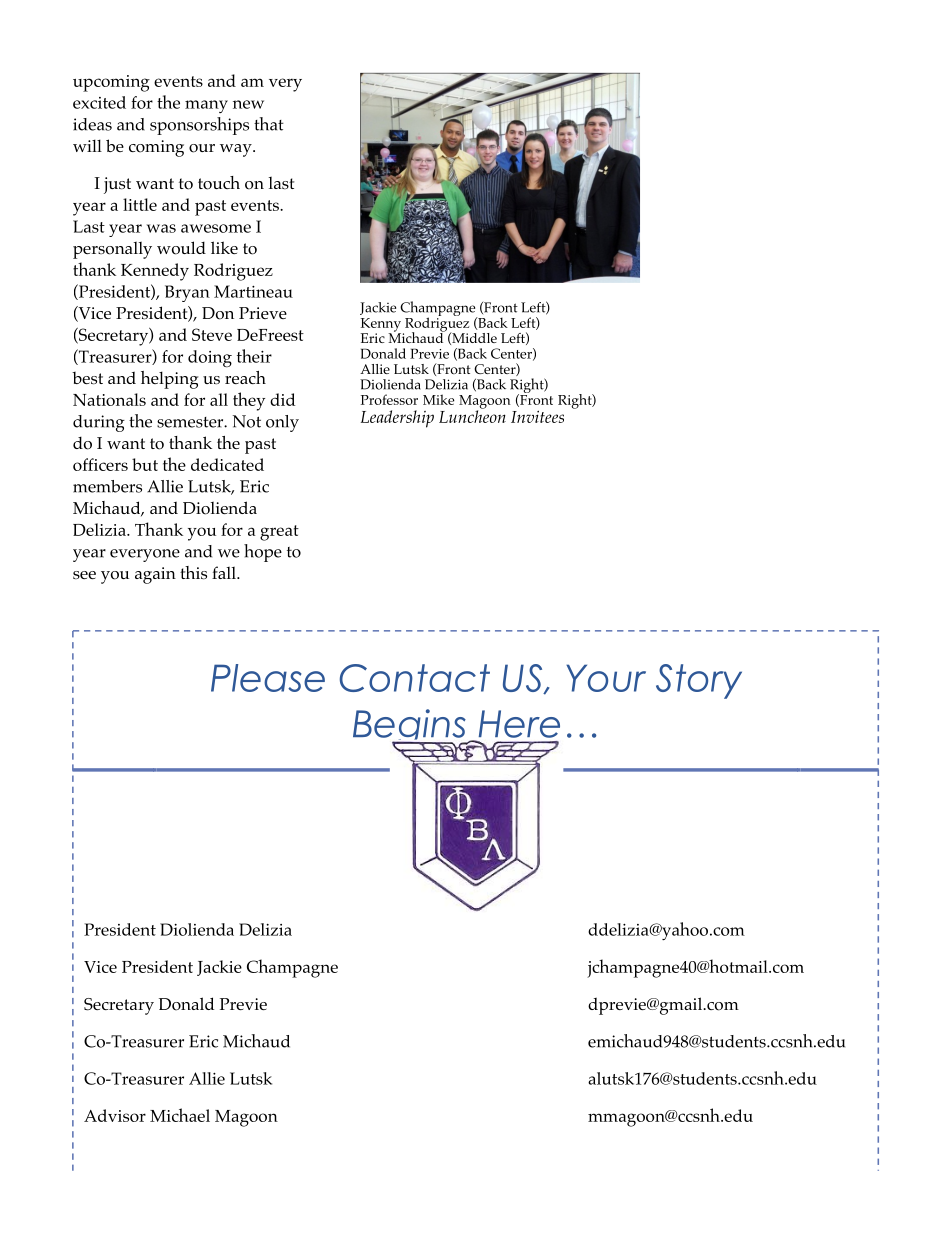 The image size is (952, 1233). Describe the element at coordinates (115, 1115) in the screenshot. I see `Advisor` at that location.
